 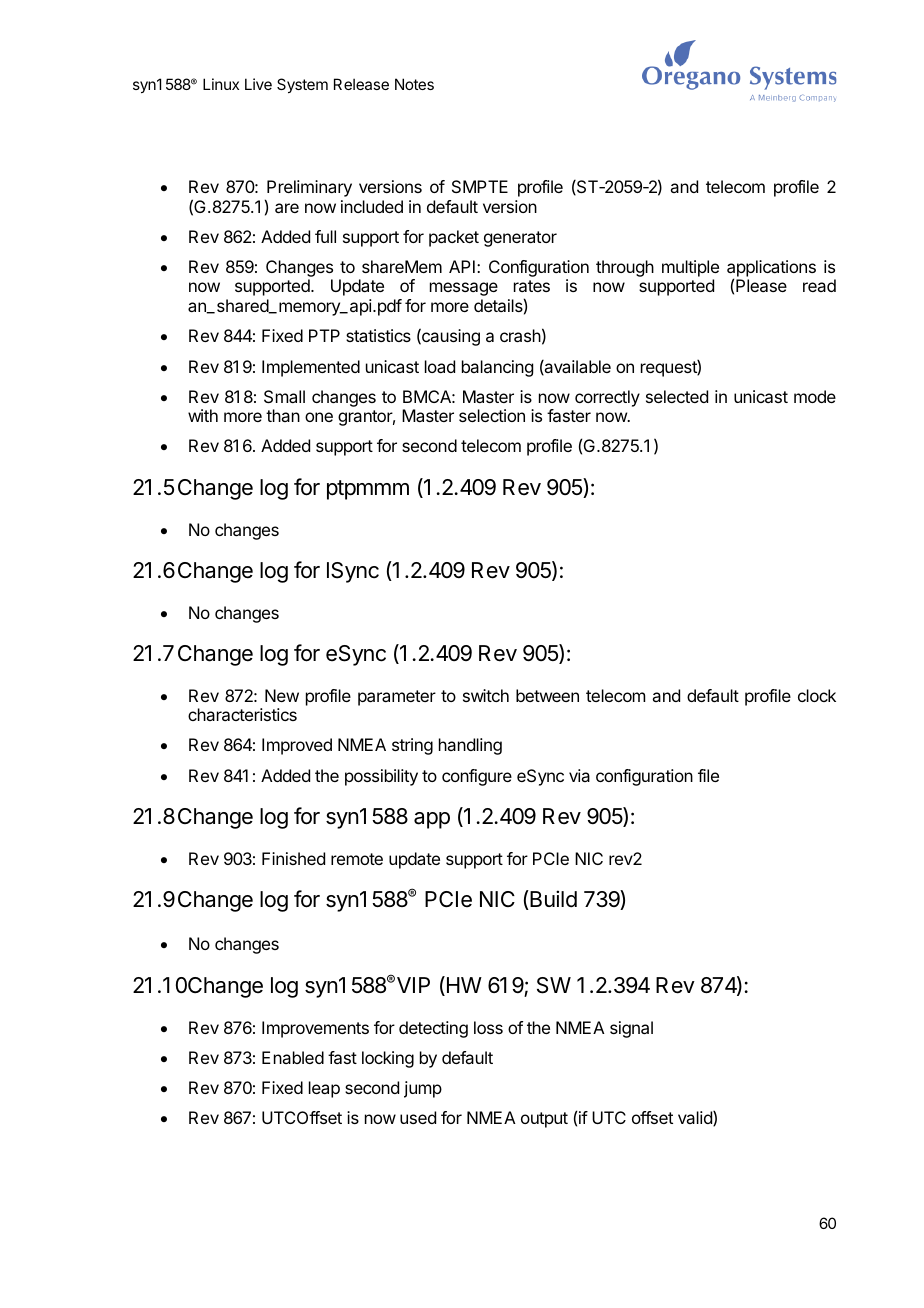 I want to click on New, so click(x=282, y=695).
